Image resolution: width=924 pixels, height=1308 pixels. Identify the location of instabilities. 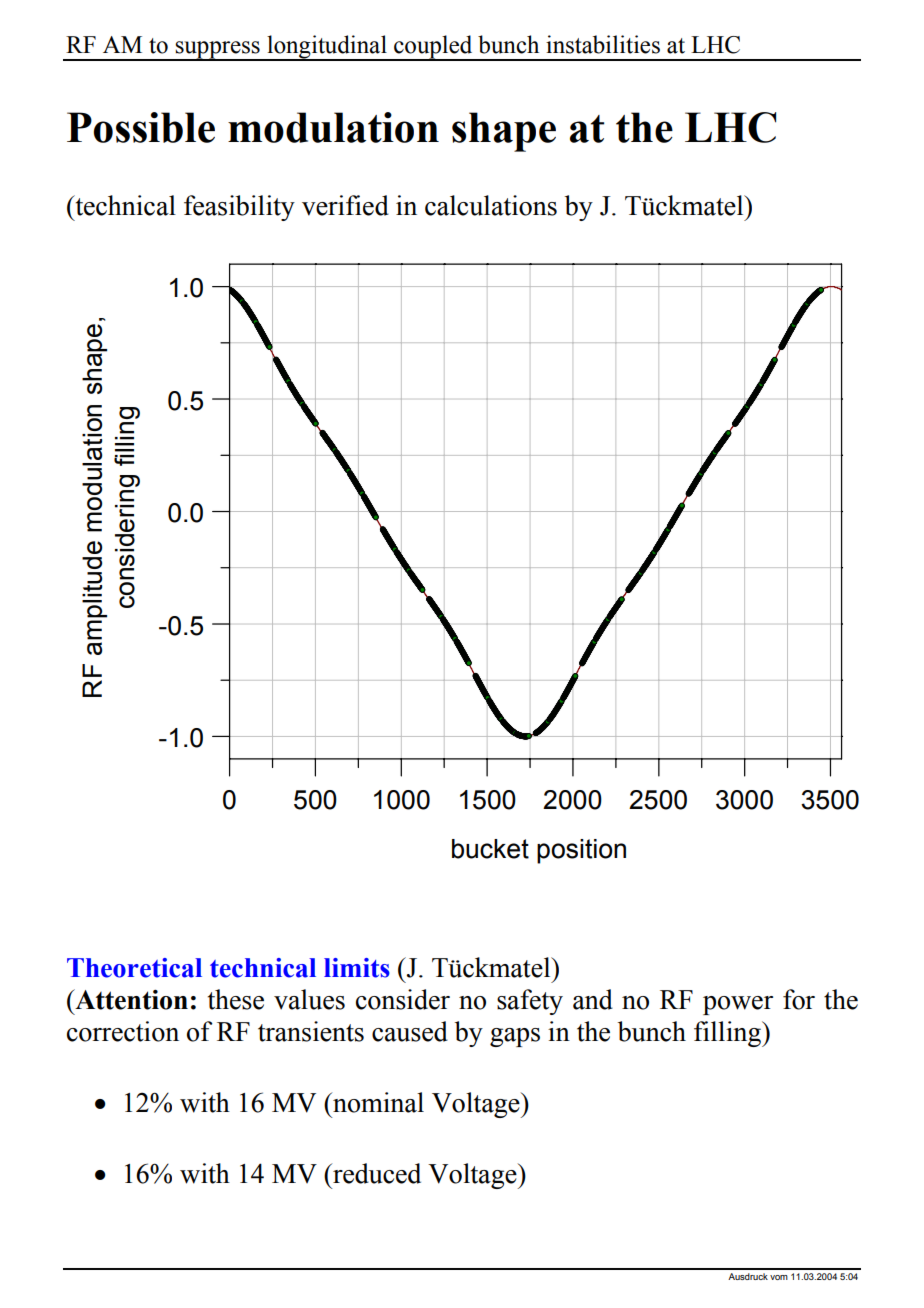
(603, 44).
